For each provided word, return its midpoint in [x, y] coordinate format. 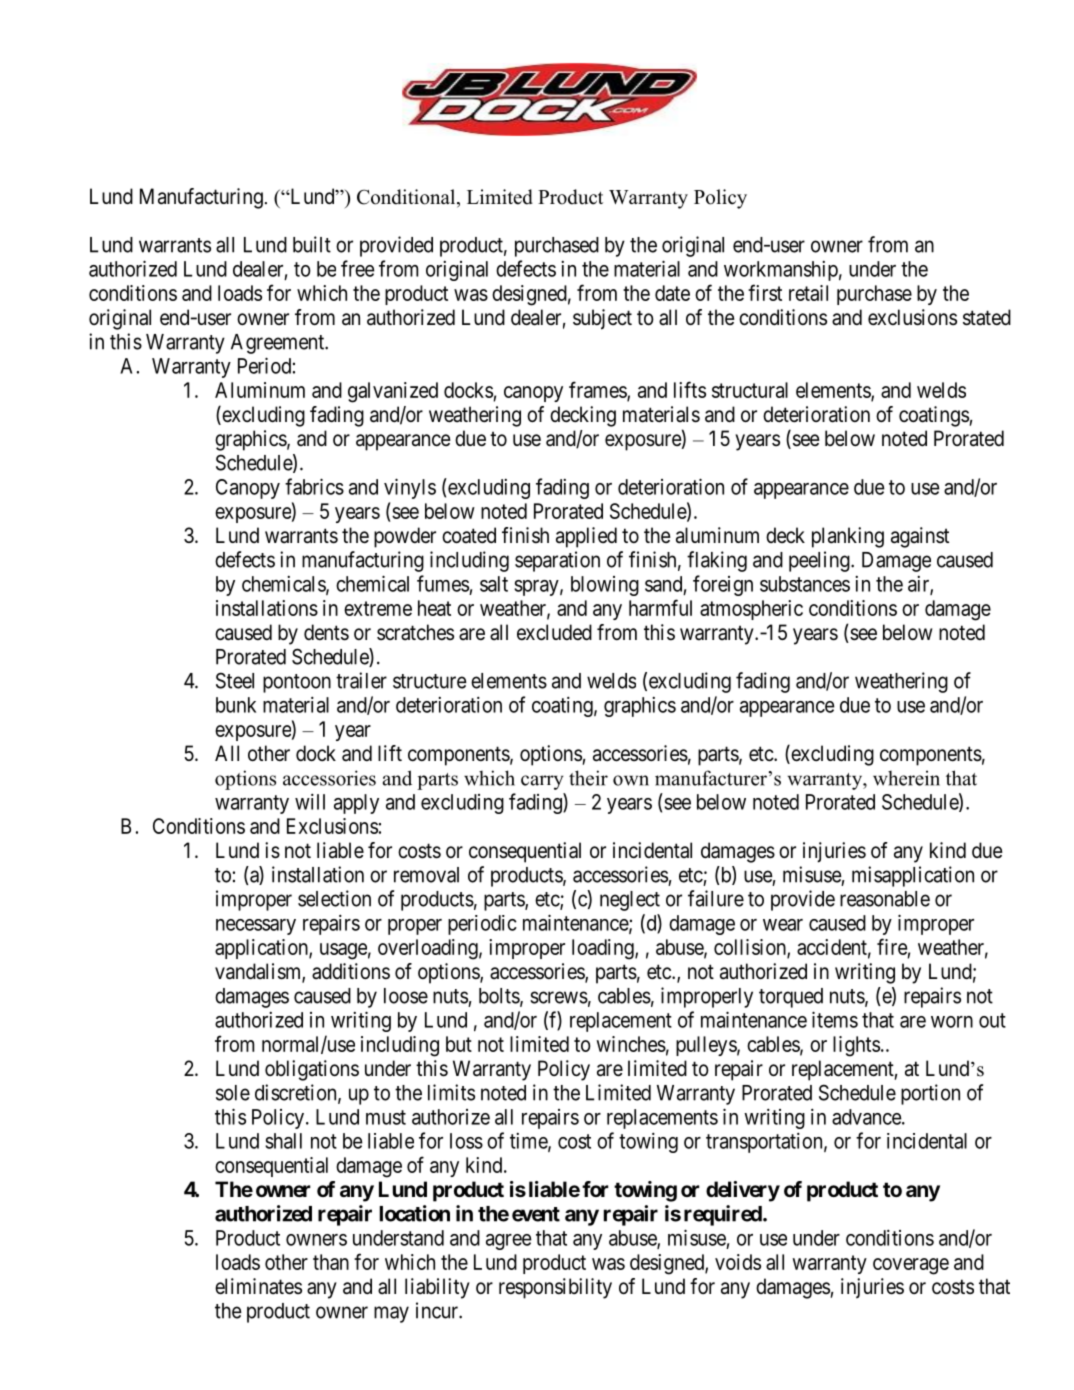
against [920, 537]
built [312, 244]
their [588, 778]
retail [808, 293]
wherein [906, 778]
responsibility [555, 1288]
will [310, 801]
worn [952, 1022]
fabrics [314, 486]
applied [586, 537]
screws [559, 997]
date [672, 293]
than [331, 1262]
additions [351, 971]
